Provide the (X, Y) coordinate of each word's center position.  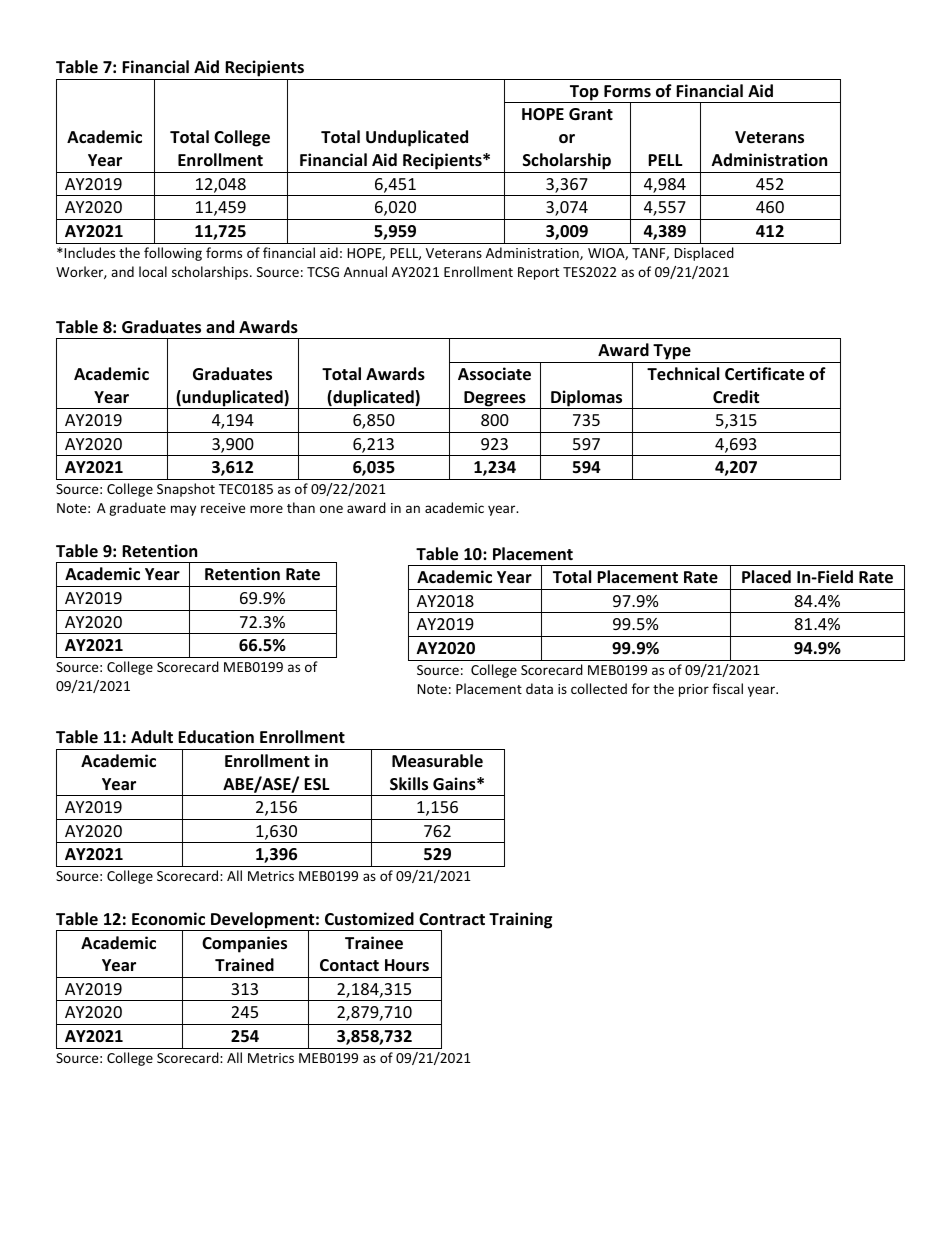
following (173, 254)
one (331, 509)
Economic (168, 918)
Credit (736, 397)
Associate (494, 374)
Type (672, 352)
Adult (152, 736)
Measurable (437, 761)
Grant (591, 114)
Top (584, 94)
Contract (452, 919)
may (183, 510)
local (153, 271)
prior (694, 690)
